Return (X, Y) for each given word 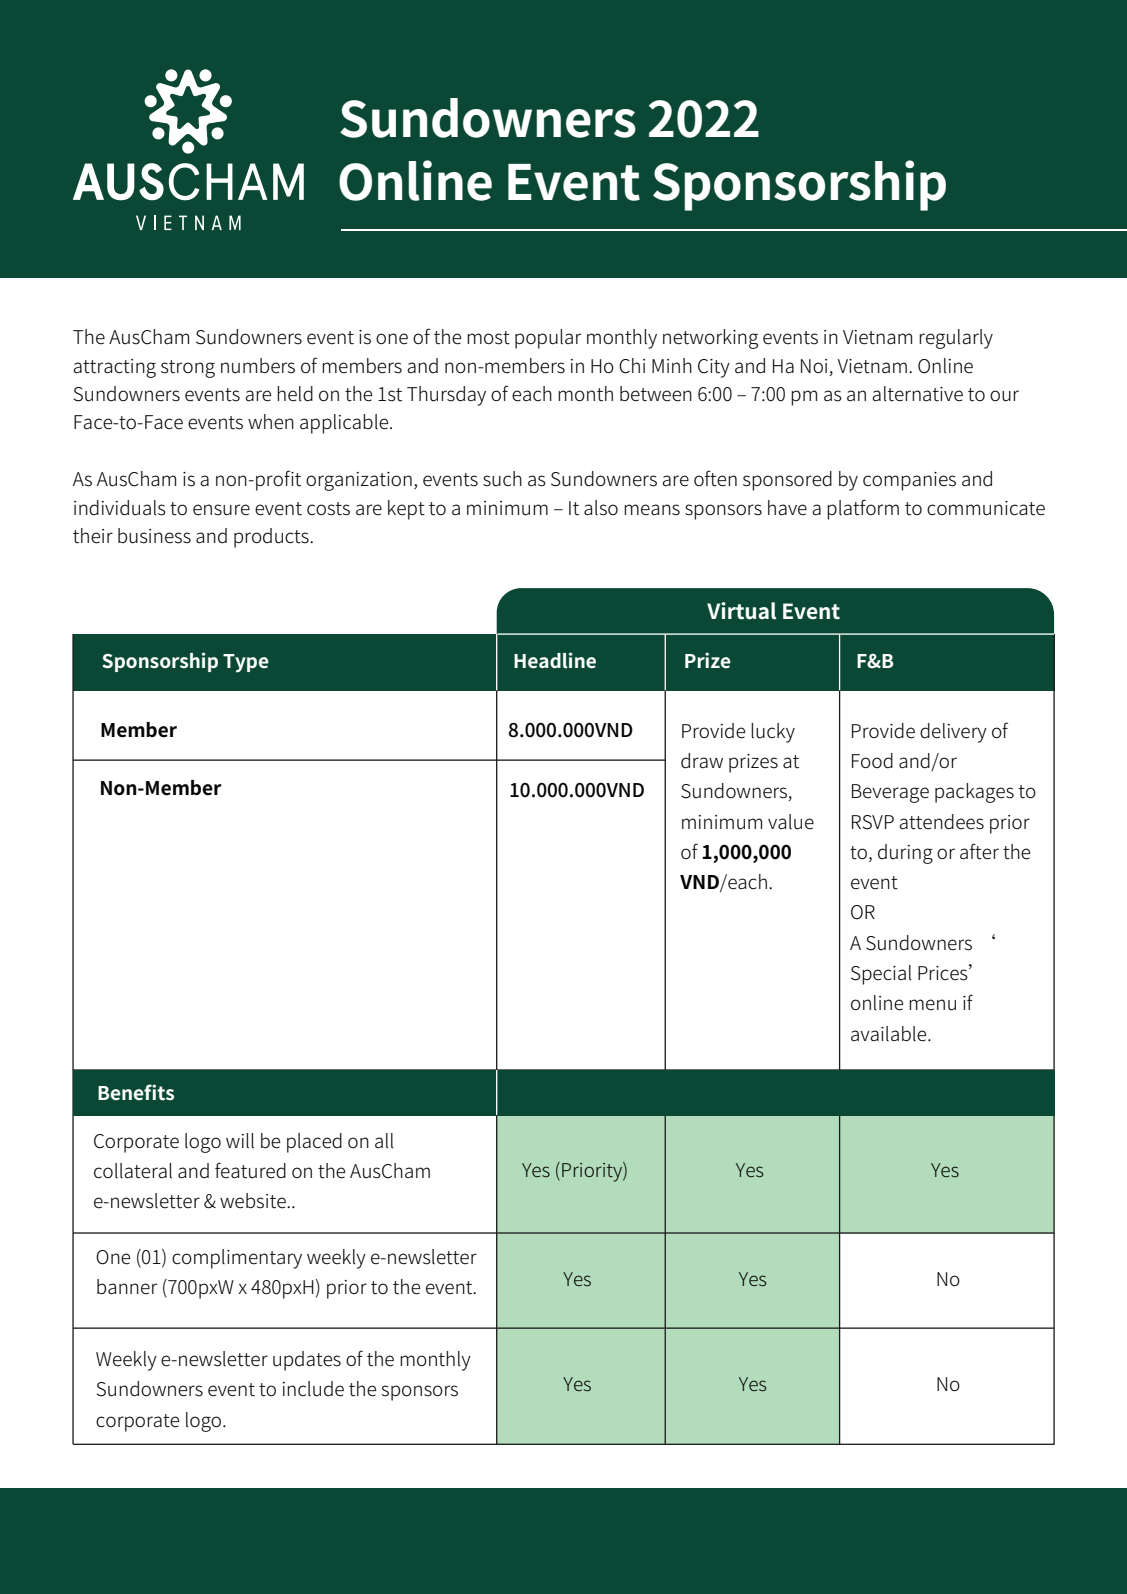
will (240, 1141)
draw (702, 761)
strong (188, 369)
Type (246, 663)
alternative (917, 394)
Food (872, 761)
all (384, 1141)
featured (250, 1170)
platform (863, 509)
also (601, 508)
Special (881, 975)
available (890, 1034)
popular (548, 339)
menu (932, 1005)
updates (307, 1361)
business (154, 536)
